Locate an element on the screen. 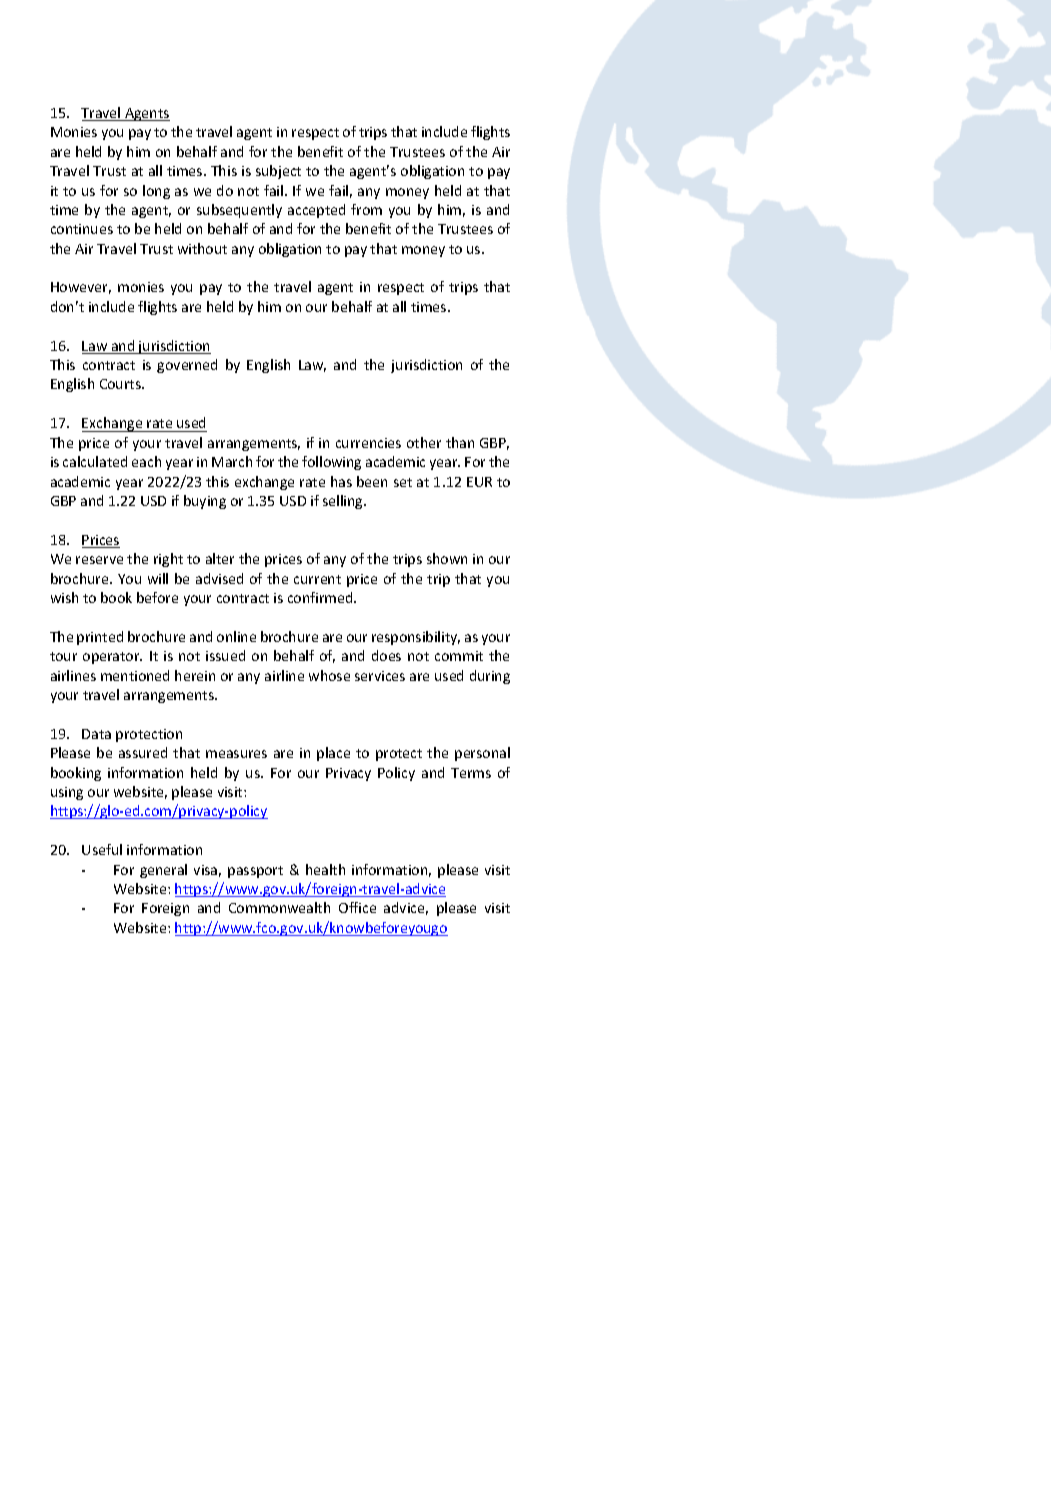 This screenshot has width=1051, height=1487. long is located at coordinates (156, 192).
